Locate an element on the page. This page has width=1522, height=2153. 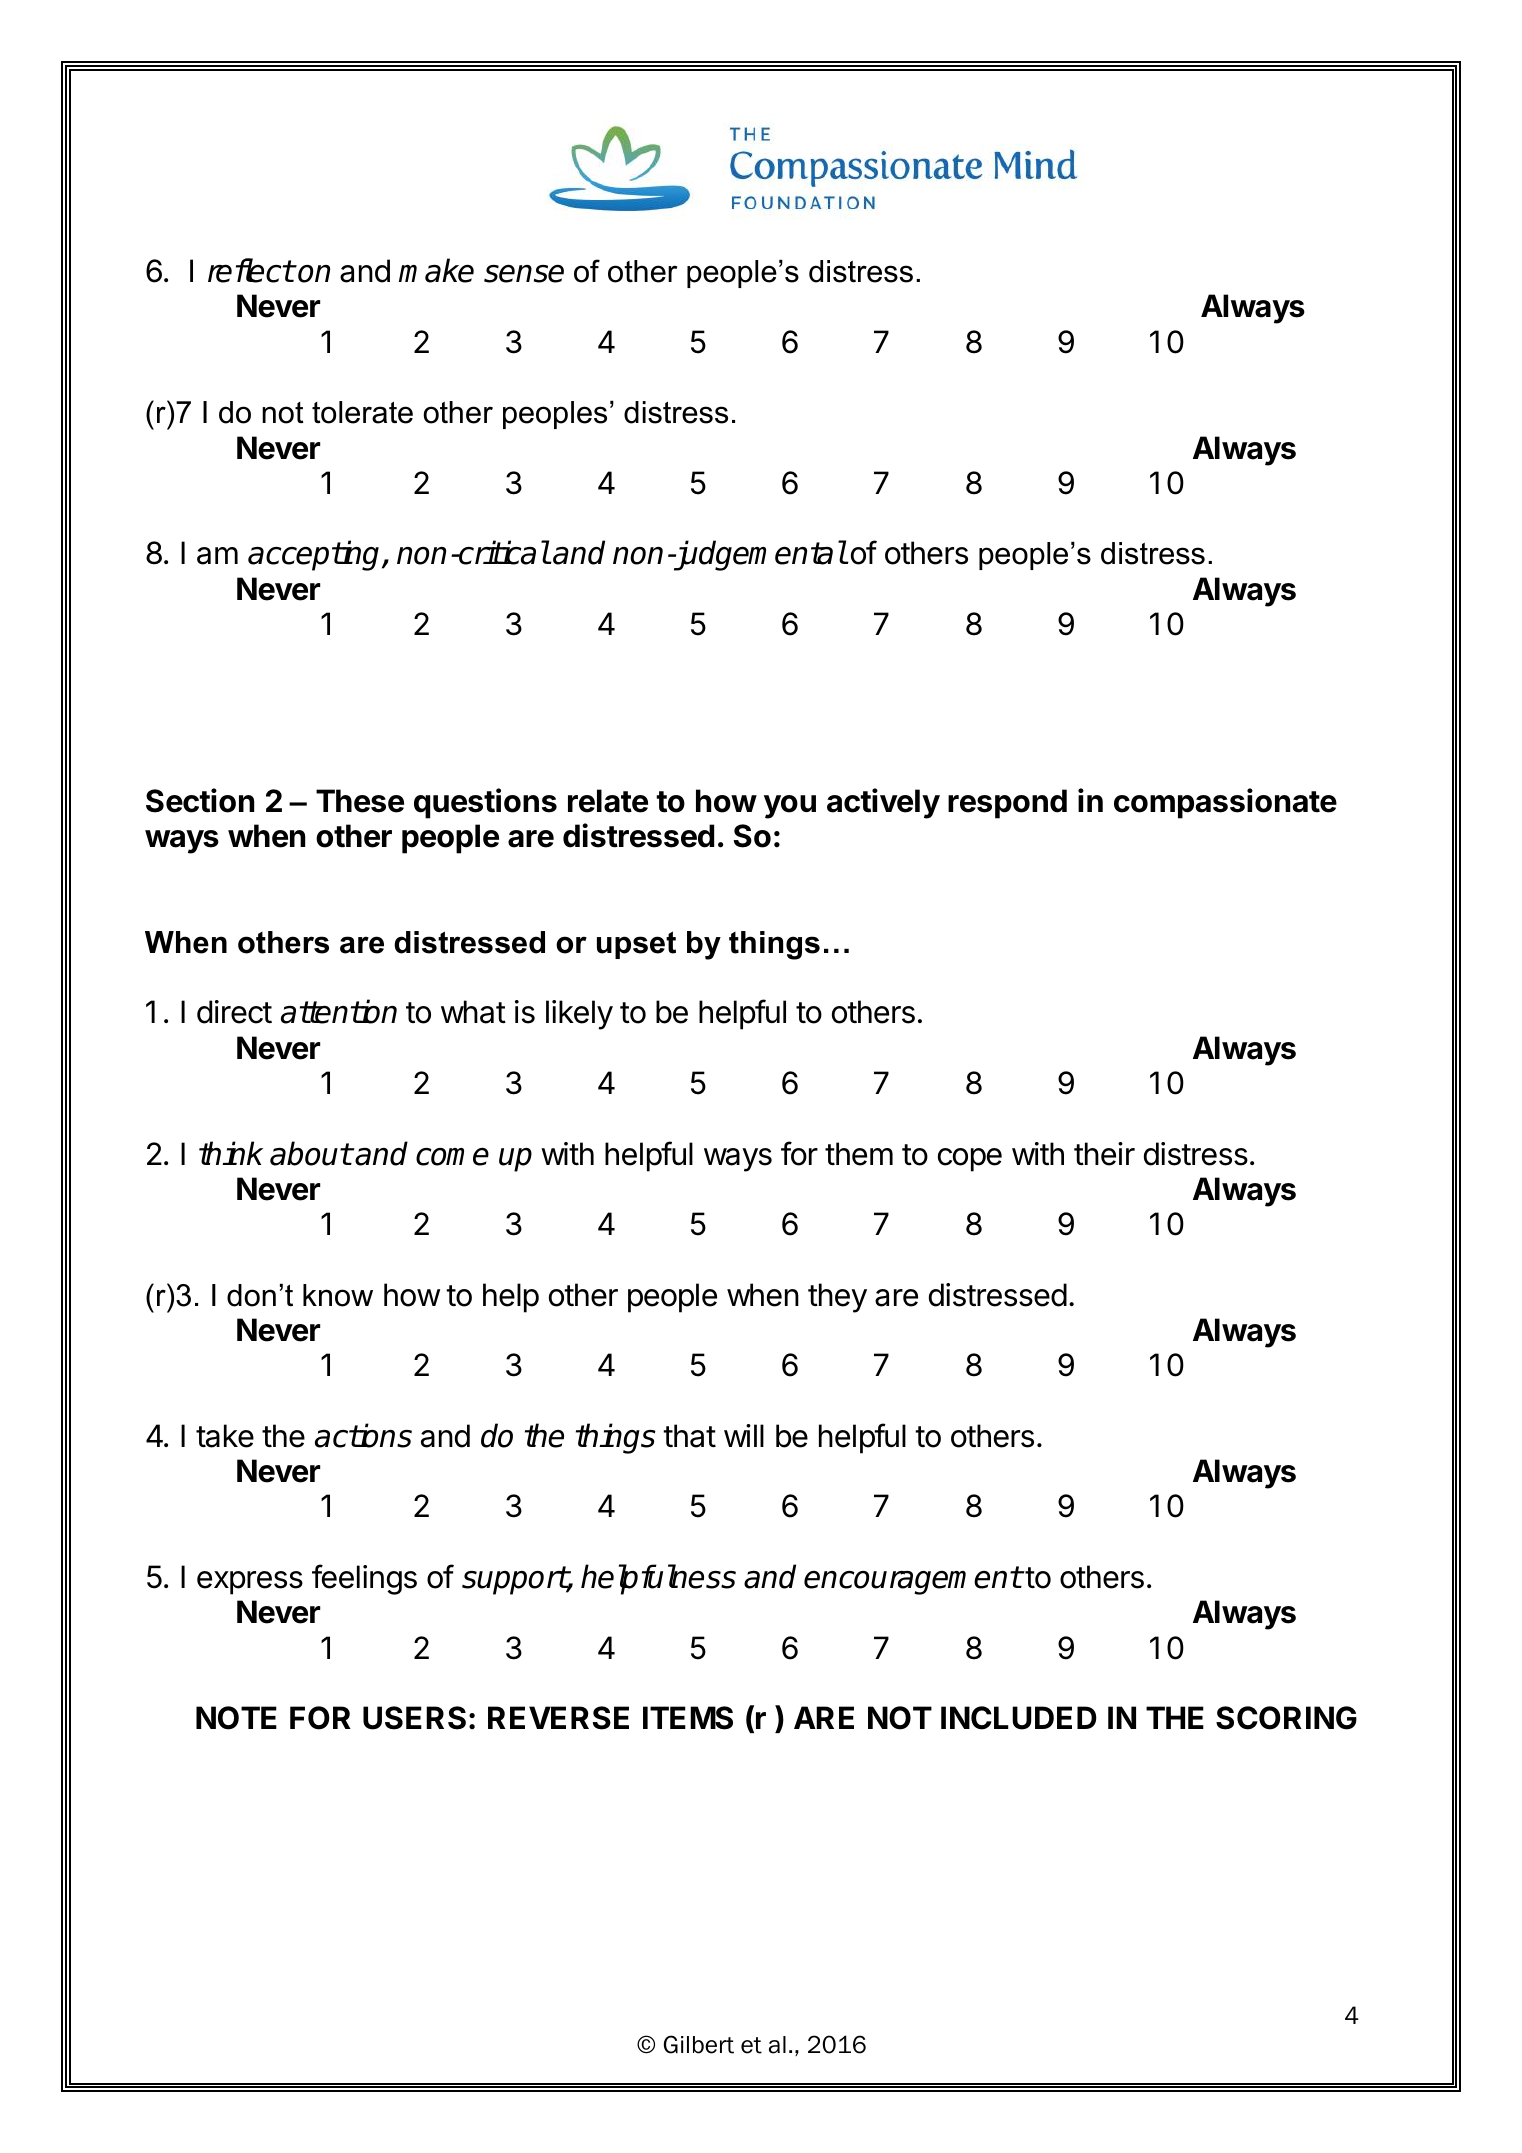
their is located at coordinates (1104, 1154).
